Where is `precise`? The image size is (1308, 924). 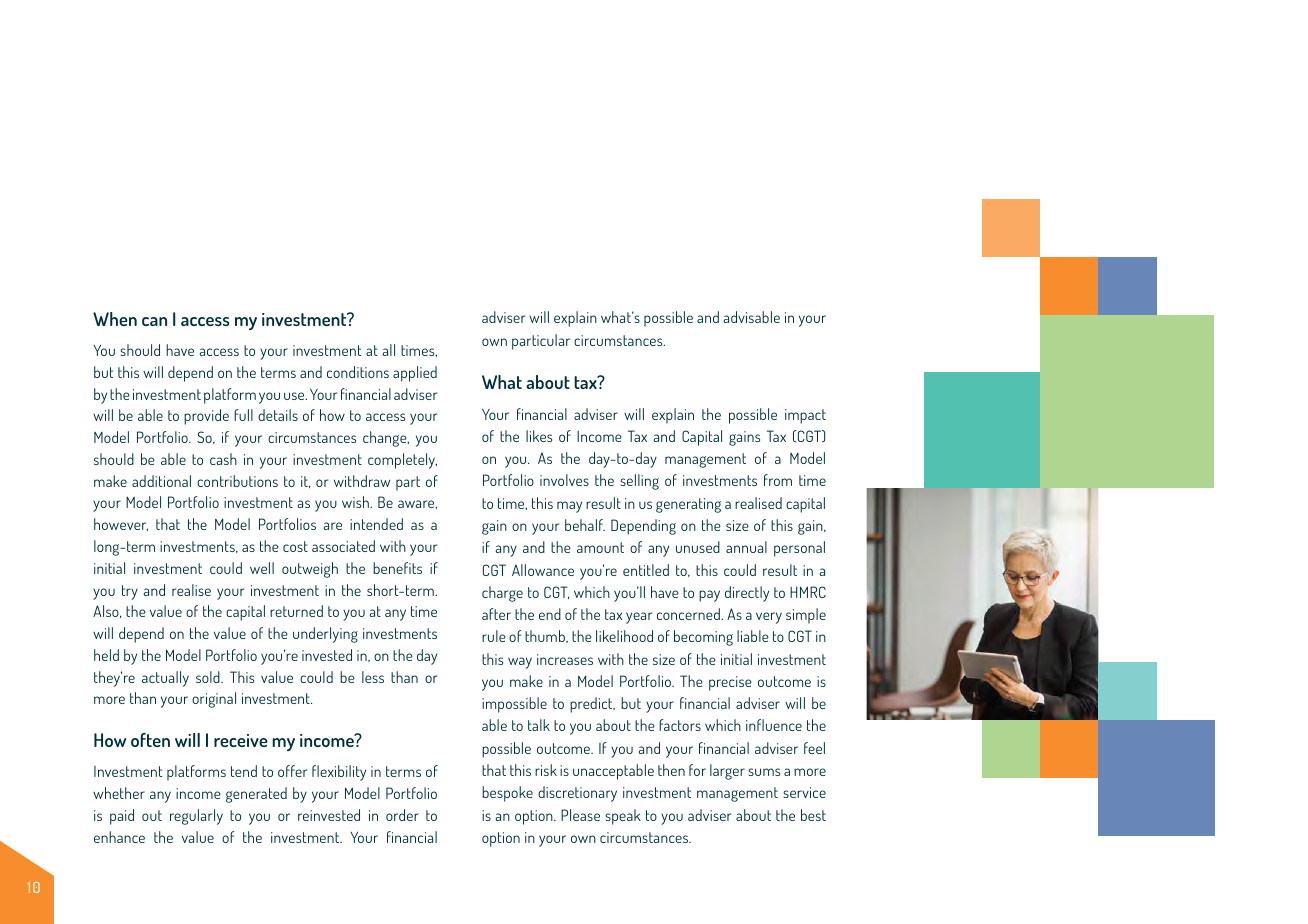 precise is located at coordinates (730, 683).
